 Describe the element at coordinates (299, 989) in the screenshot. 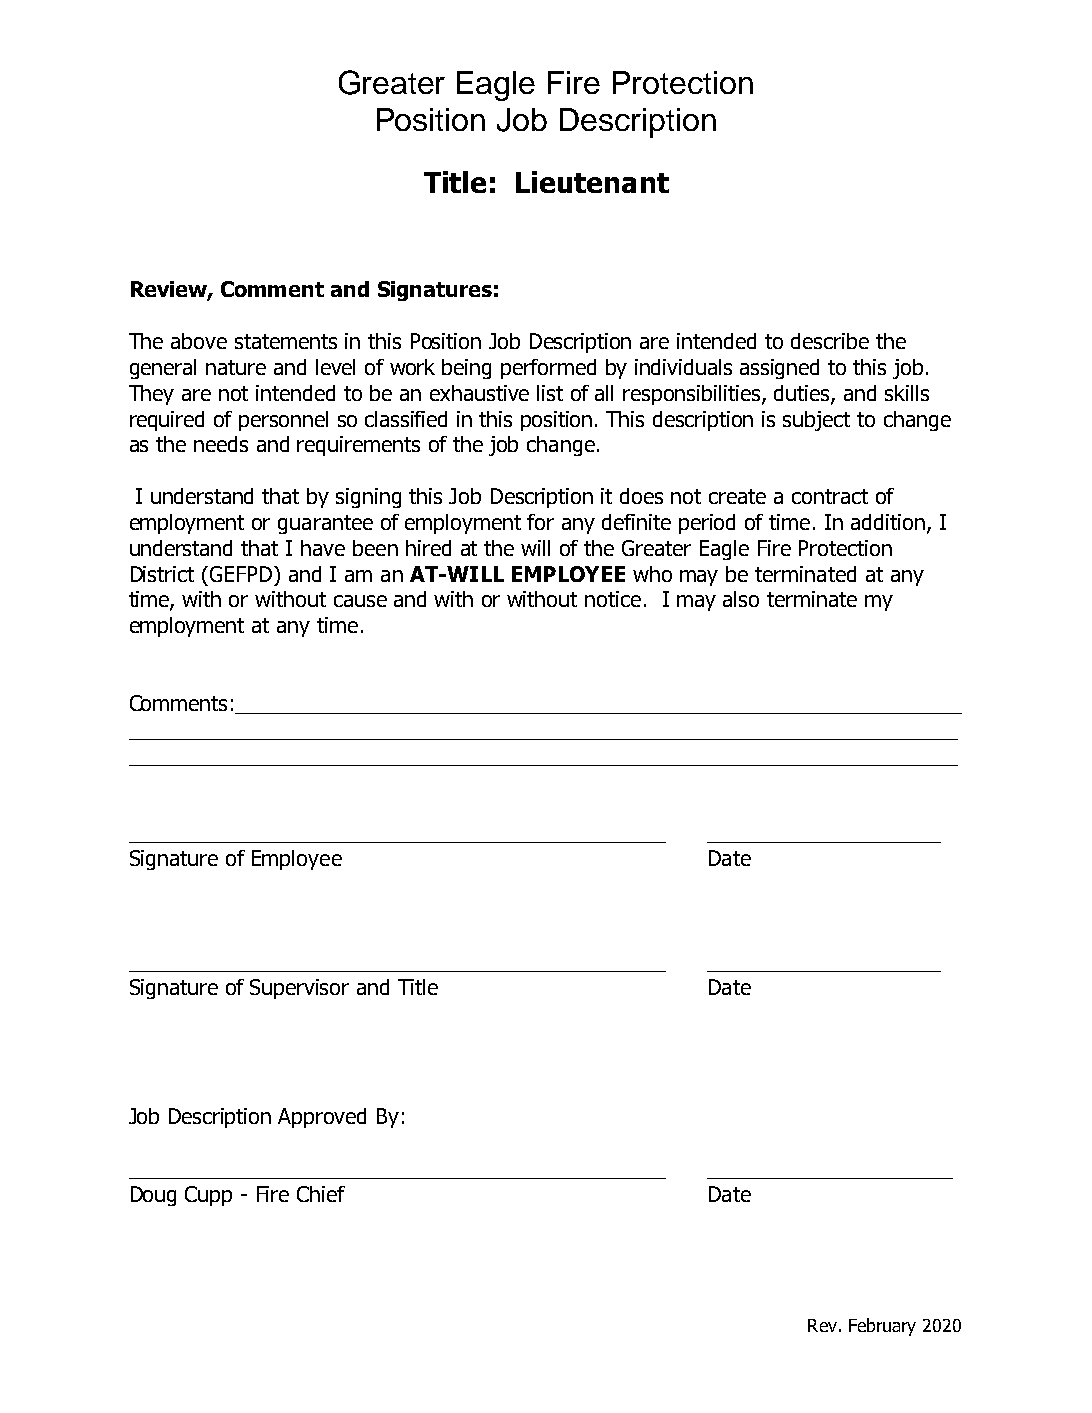

I see `Supervisor` at that location.
